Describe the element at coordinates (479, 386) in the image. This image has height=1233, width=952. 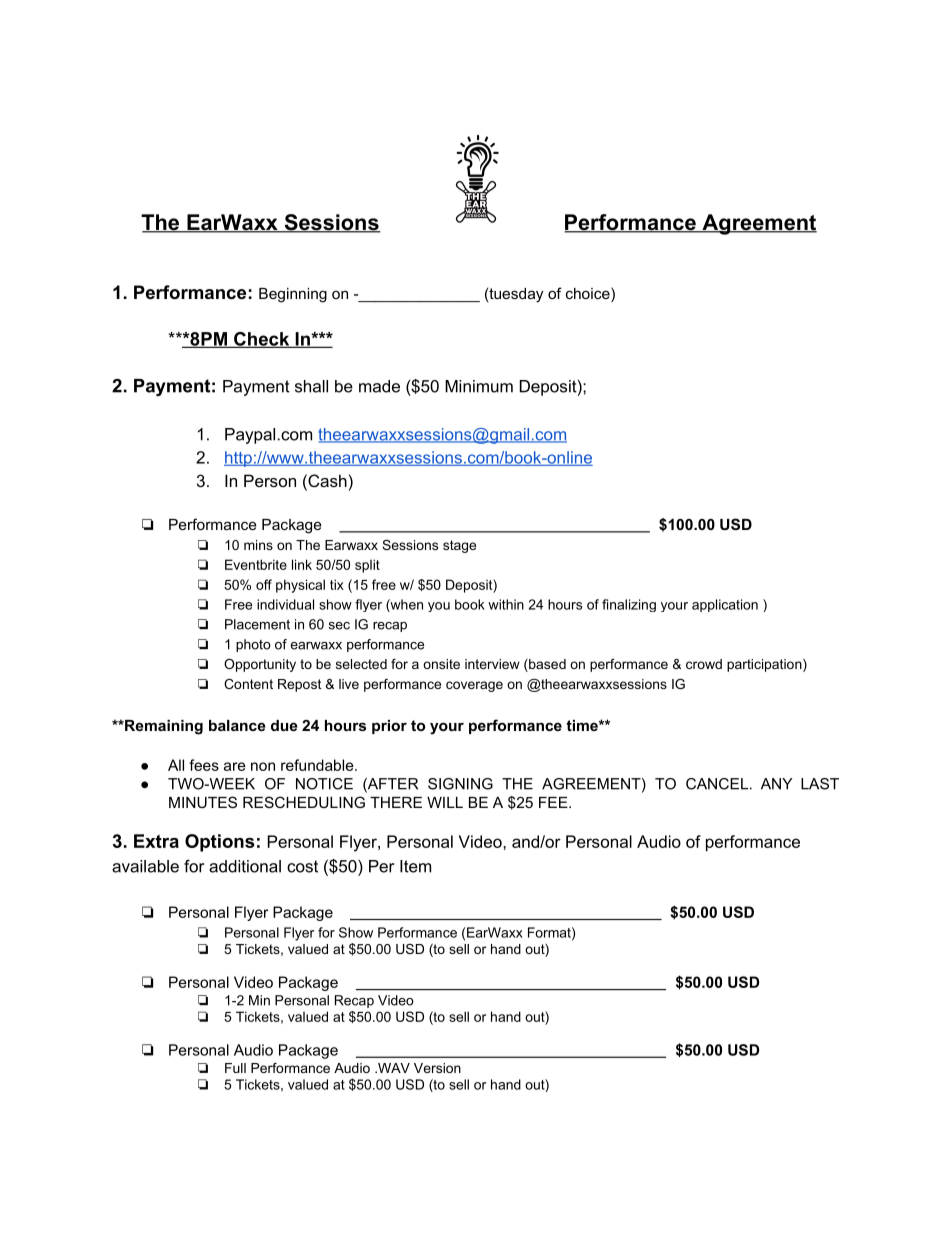
I see `Minimum` at that location.
